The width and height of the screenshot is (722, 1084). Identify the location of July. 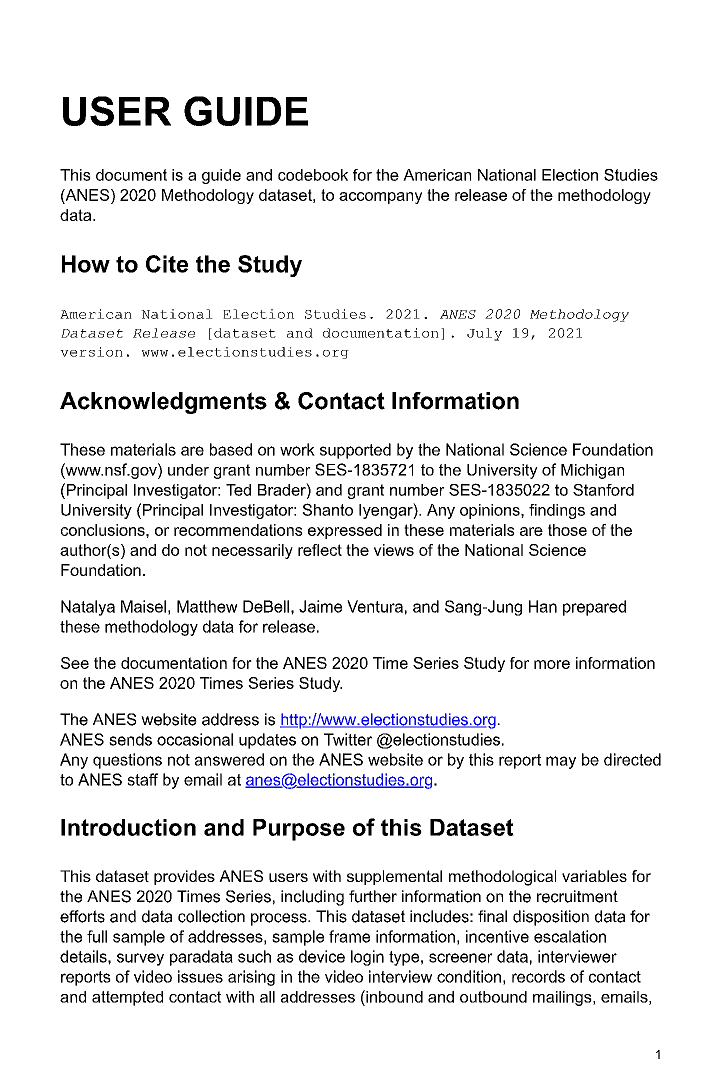
(484, 334).
